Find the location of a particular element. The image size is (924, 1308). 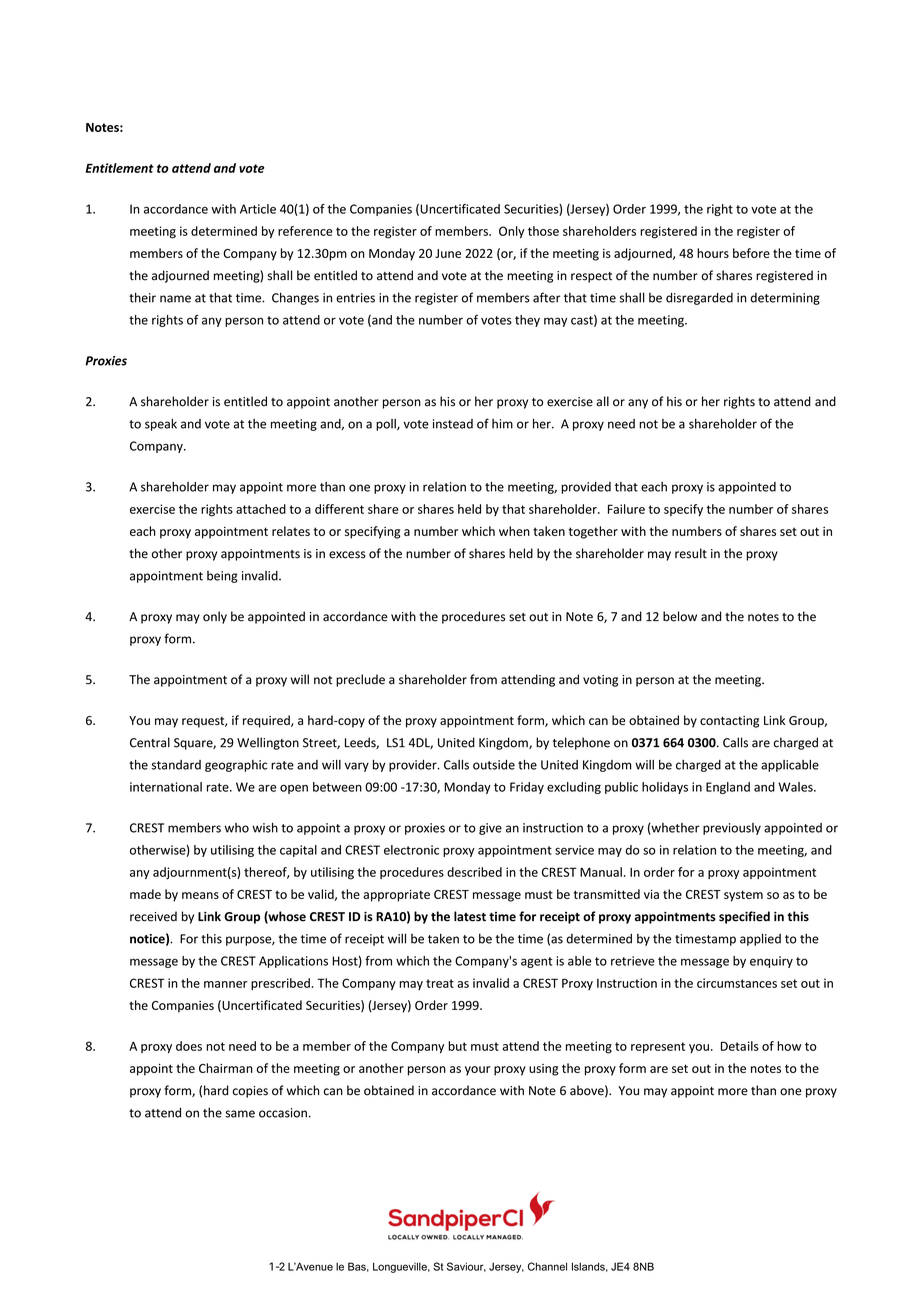

same is located at coordinates (240, 1114).
